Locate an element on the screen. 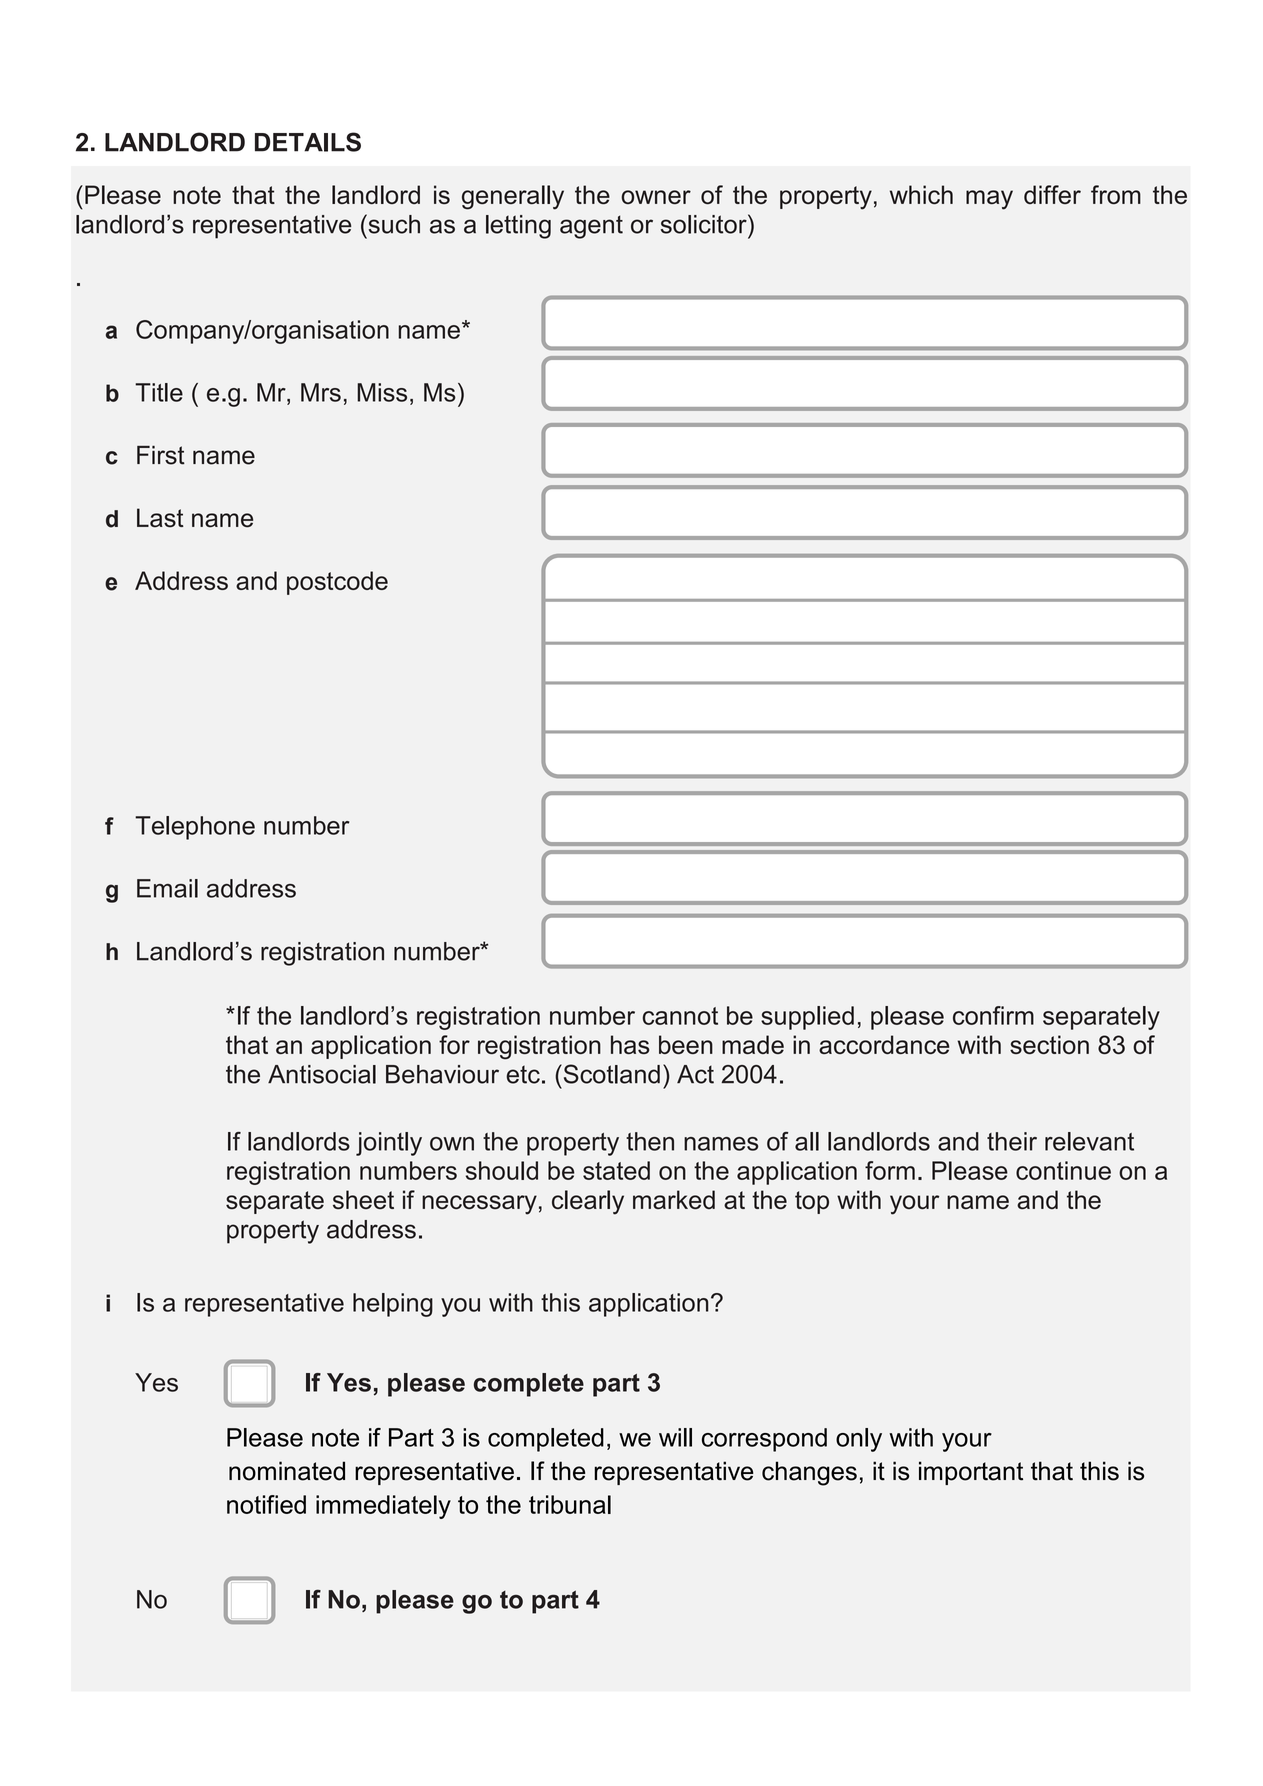 Image resolution: width=1263 pixels, height=1786 pixels. differ is located at coordinates (1052, 194).
